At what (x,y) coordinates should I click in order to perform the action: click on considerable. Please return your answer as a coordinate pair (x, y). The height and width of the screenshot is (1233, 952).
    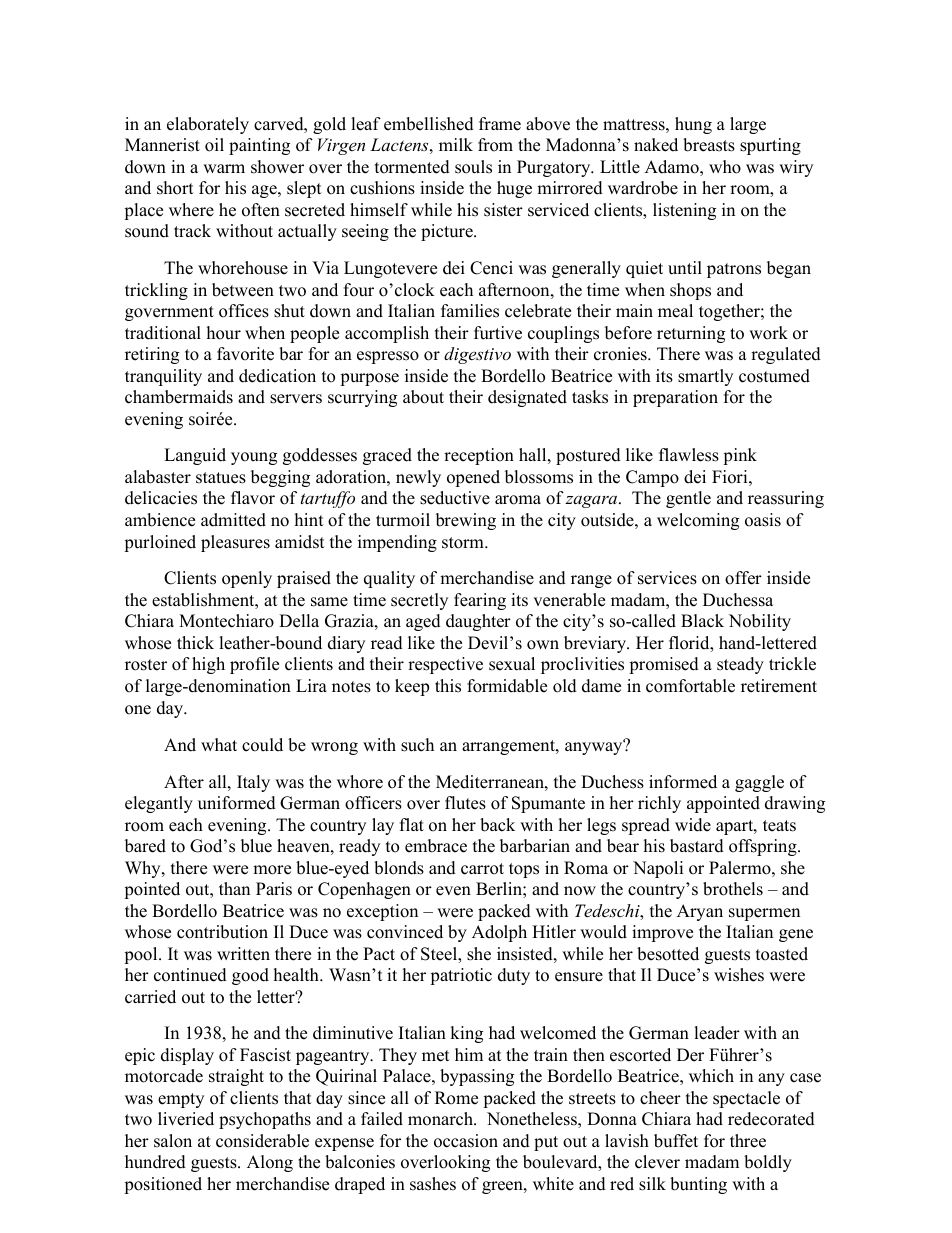
    Looking at the image, I should click on (262, 1141).
